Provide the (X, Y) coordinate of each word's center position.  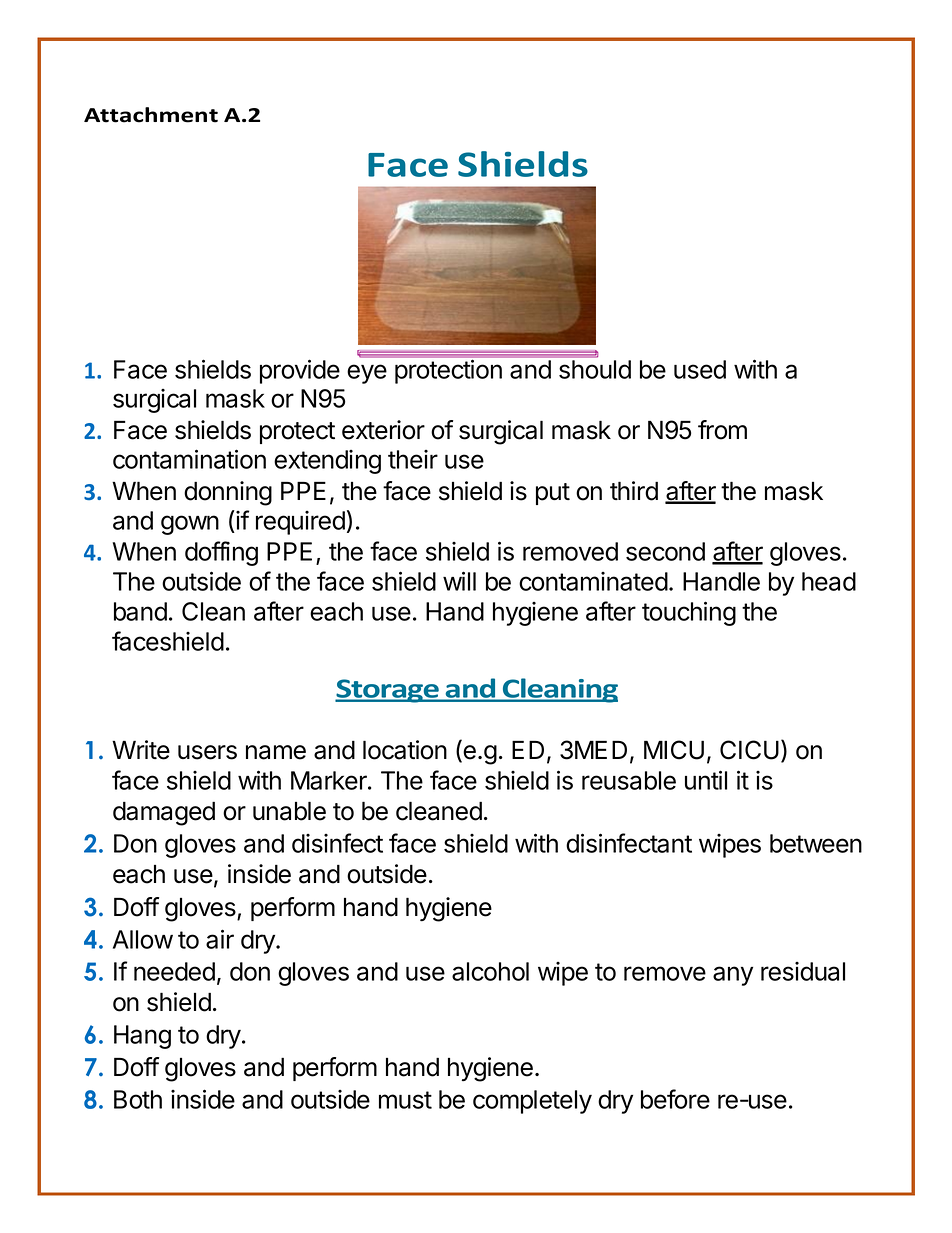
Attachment (151, 115)
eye (367, 374)
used (700, 369)
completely (532, 1102)
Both (138, 1099)
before (675, 1099)
